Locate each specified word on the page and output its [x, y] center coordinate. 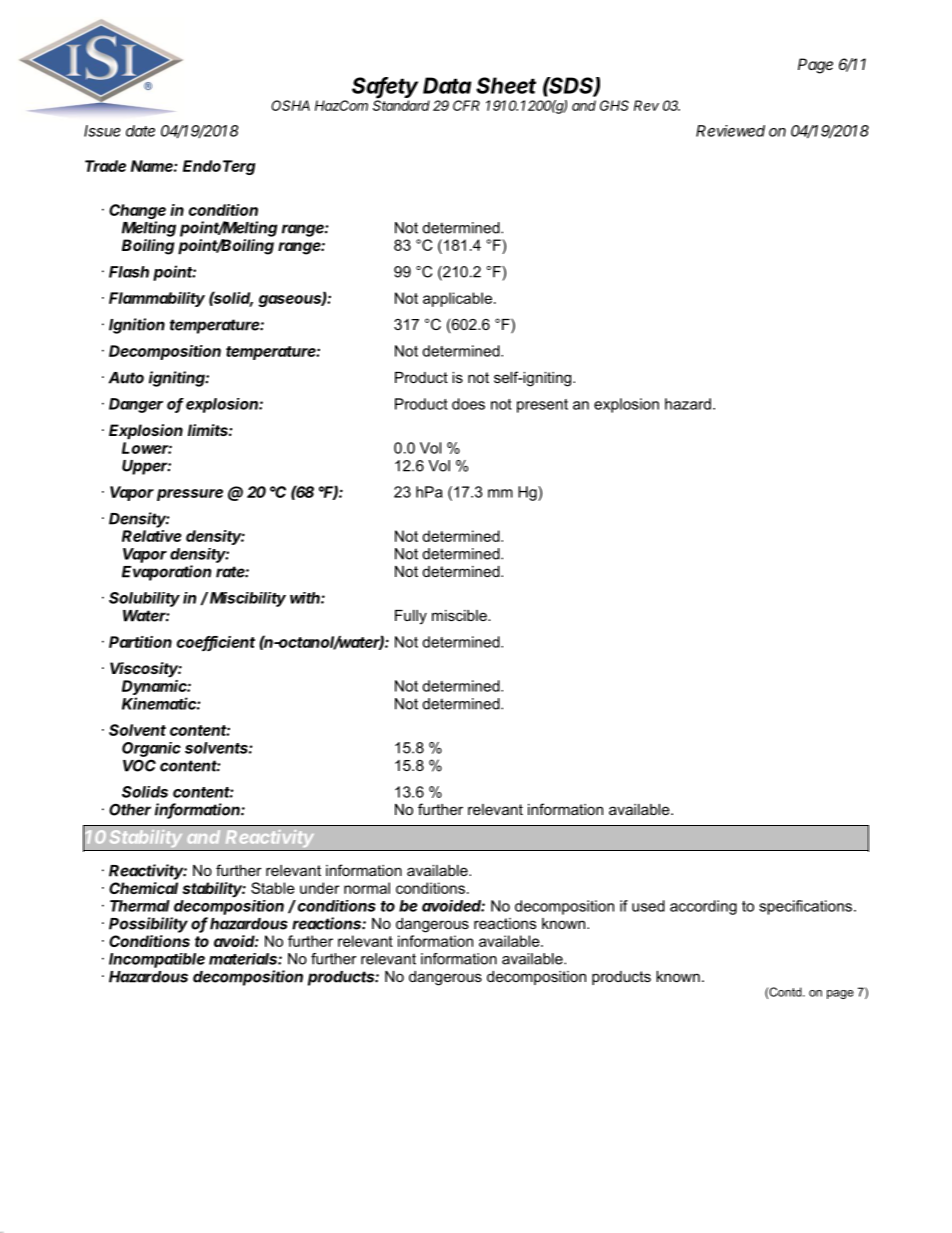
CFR [466, 105]
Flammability [157, 299]
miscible [460, 615]
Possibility [148, 925]
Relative [152, 536]
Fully [411, 617]
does [468, 404]
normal [367, 888]
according [703, 907]
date [140, 131]
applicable [457, 299]
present [542, 406]
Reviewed [730, 131]
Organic [151, 749]
